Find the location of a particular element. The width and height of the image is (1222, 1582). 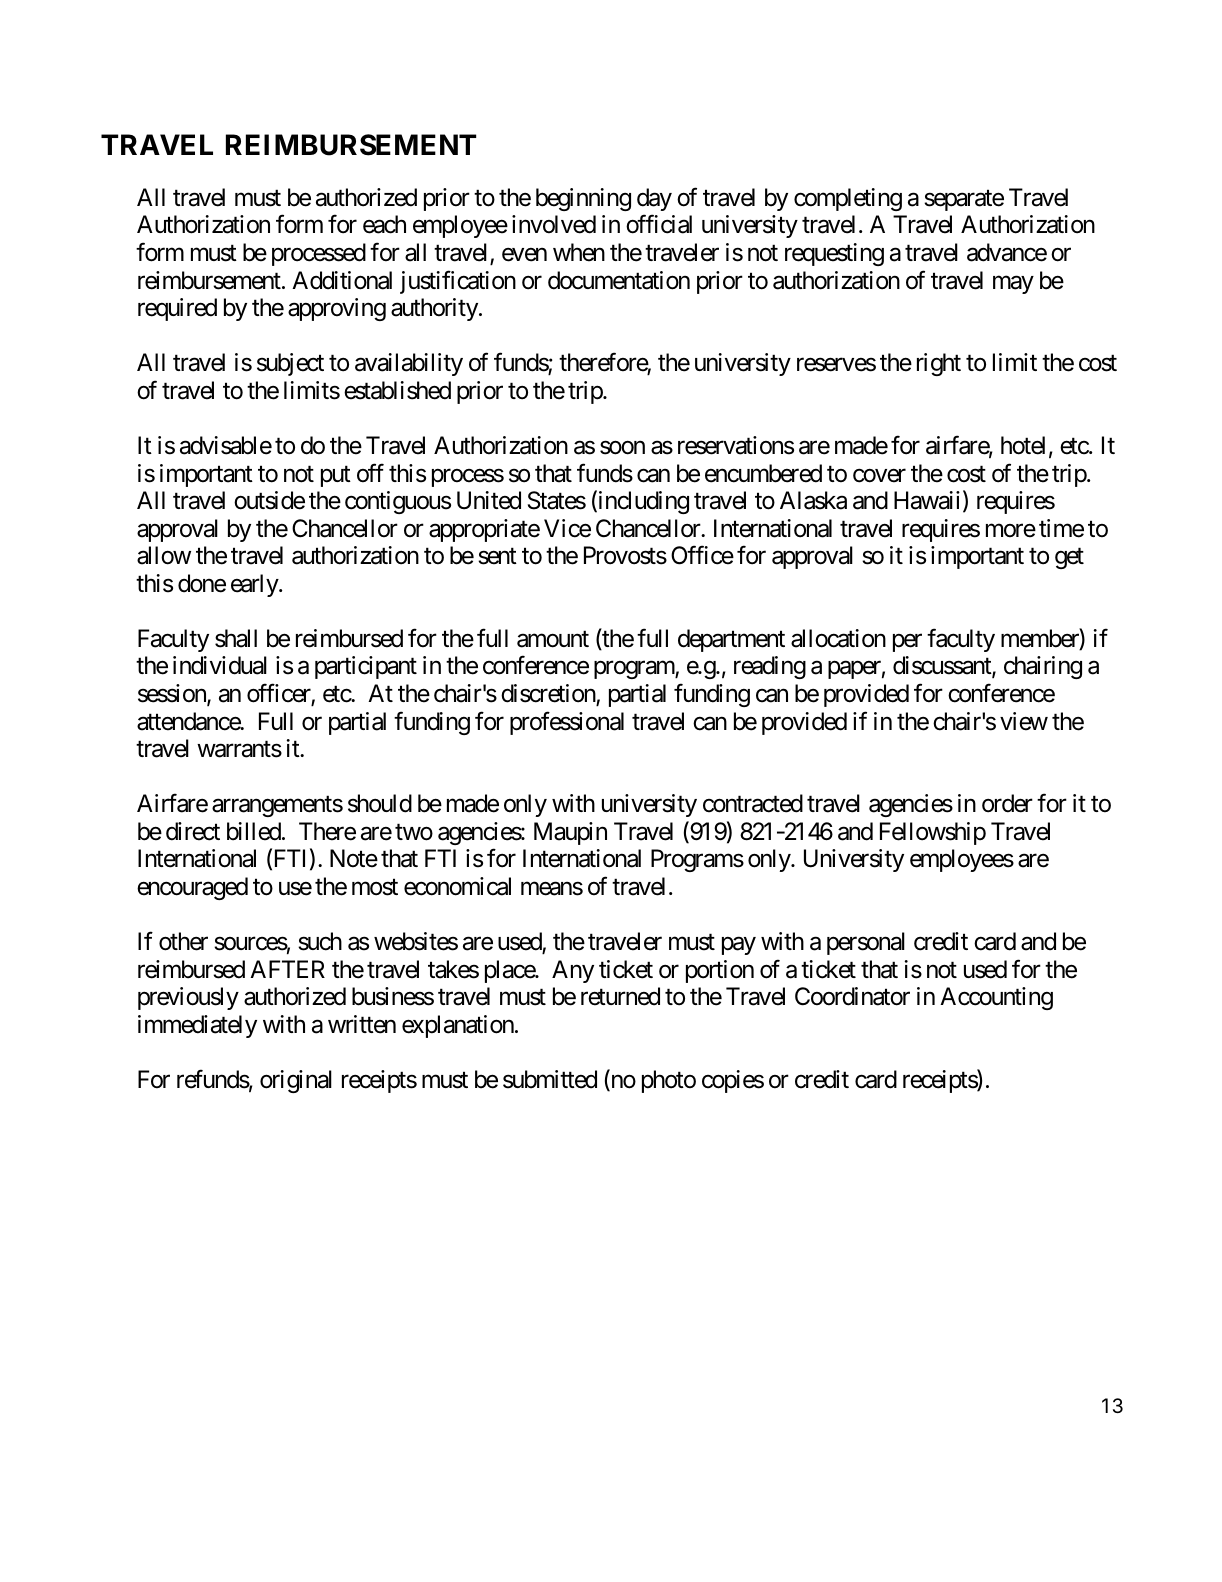

allocation is located at coordinates (838, 638).
